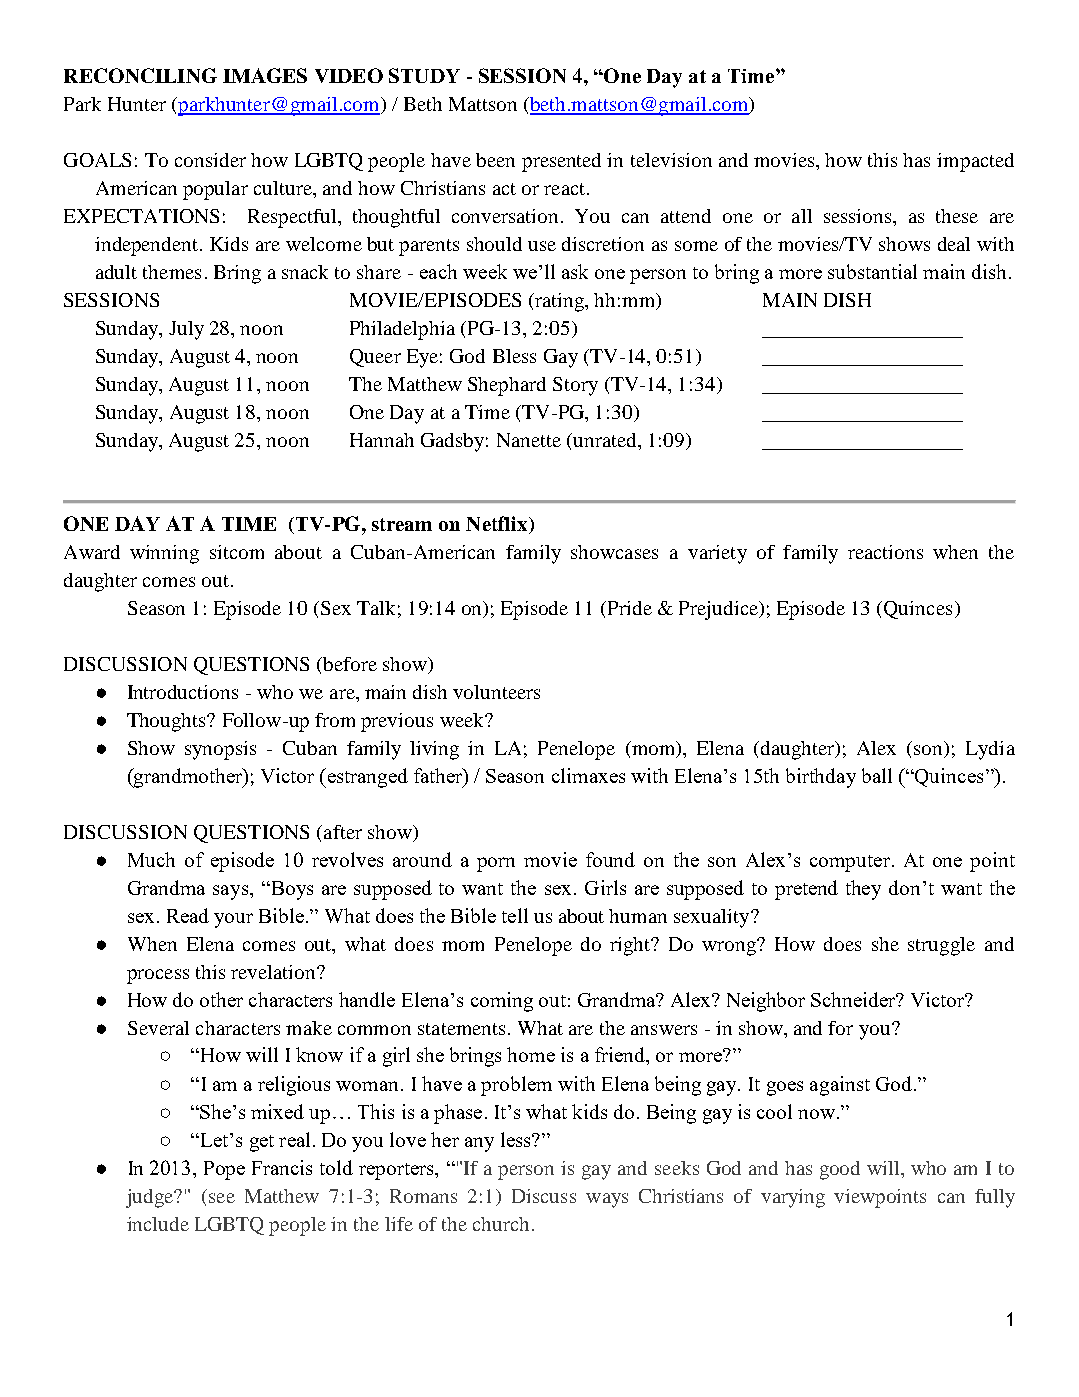  What do you see at coordinates (975, 162) in the page?
I see `impacted` at bounding box center [975, 162].
